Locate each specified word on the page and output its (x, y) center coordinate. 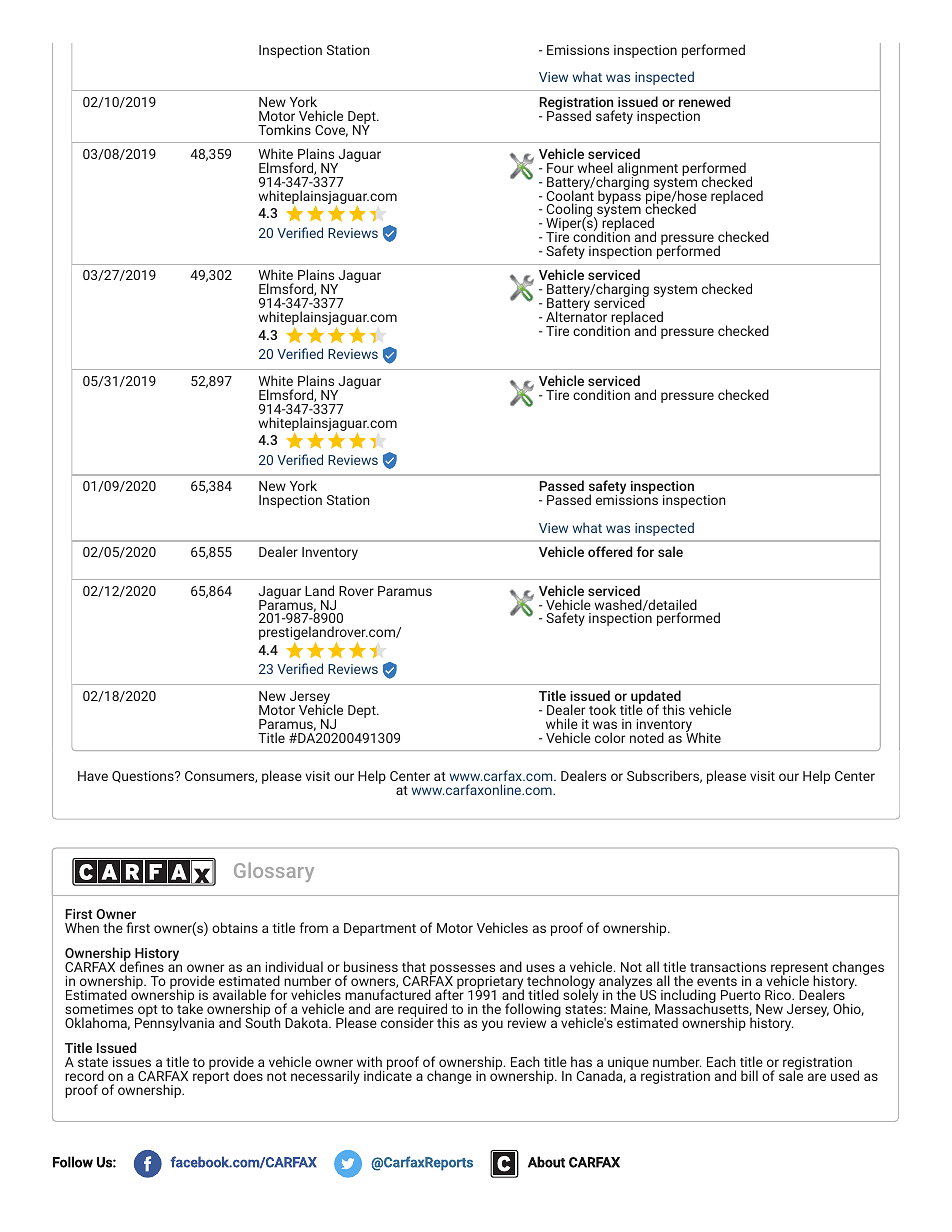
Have (93, 776)
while (562, 723)
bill (749, 1075)
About (546, 1162)
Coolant (570, 196)
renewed (705, 101)
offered (610, 551)
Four (560, 168)
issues (132, 1062)
